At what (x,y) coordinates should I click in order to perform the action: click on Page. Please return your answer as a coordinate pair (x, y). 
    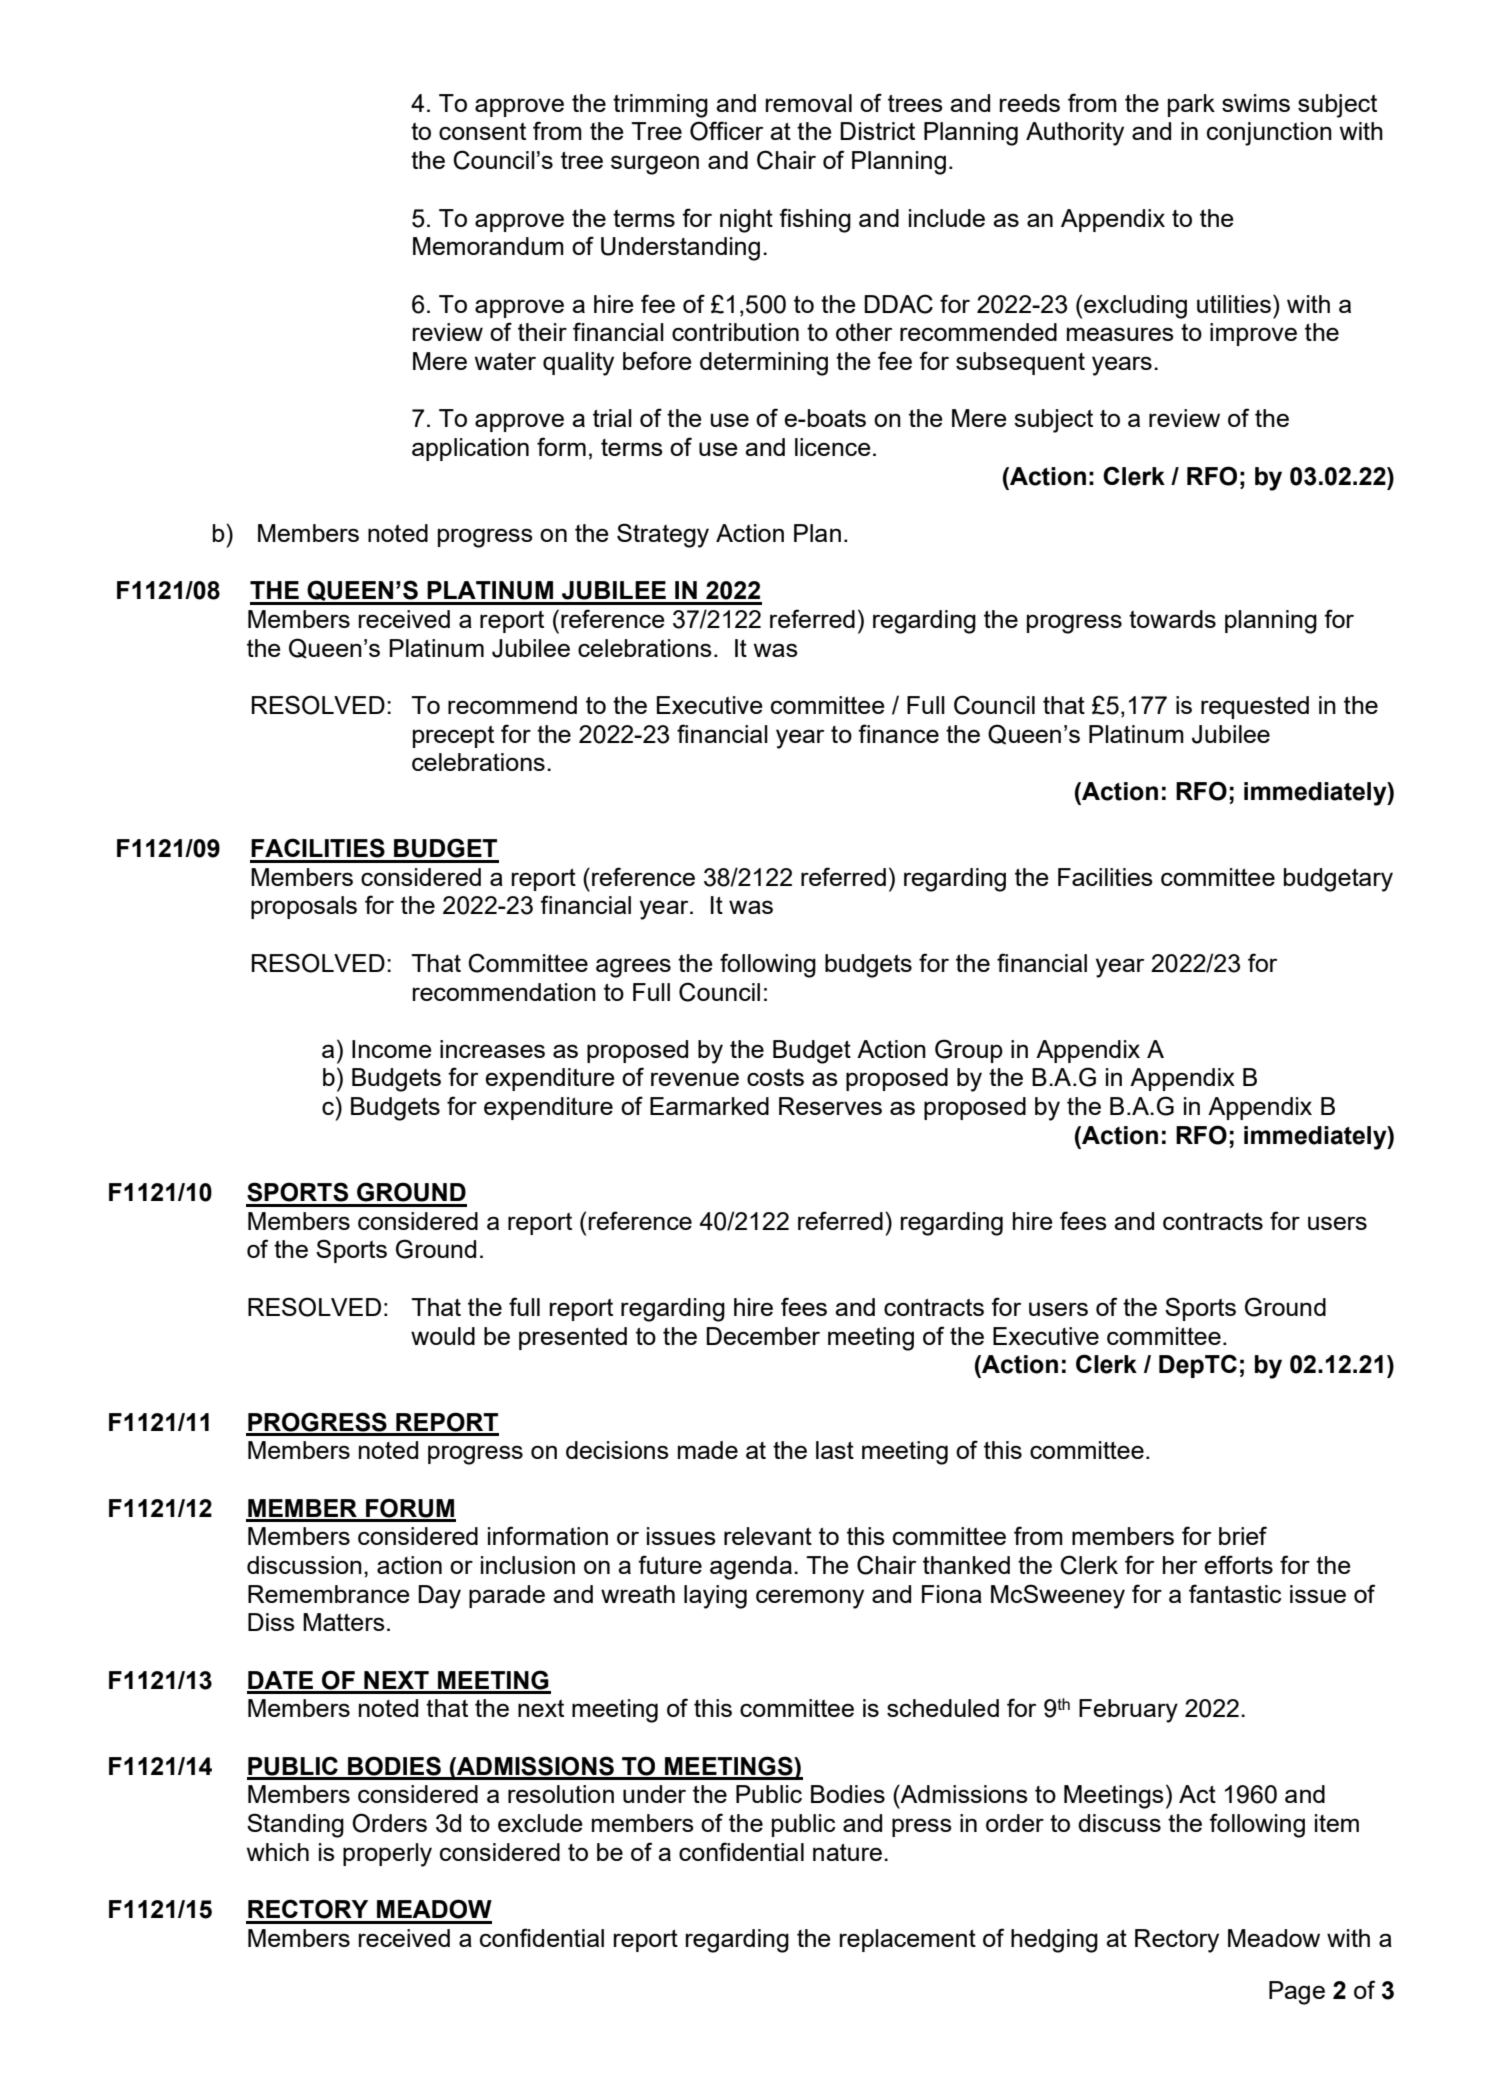
    Looking at the image, I should click on (1297, 1993).
